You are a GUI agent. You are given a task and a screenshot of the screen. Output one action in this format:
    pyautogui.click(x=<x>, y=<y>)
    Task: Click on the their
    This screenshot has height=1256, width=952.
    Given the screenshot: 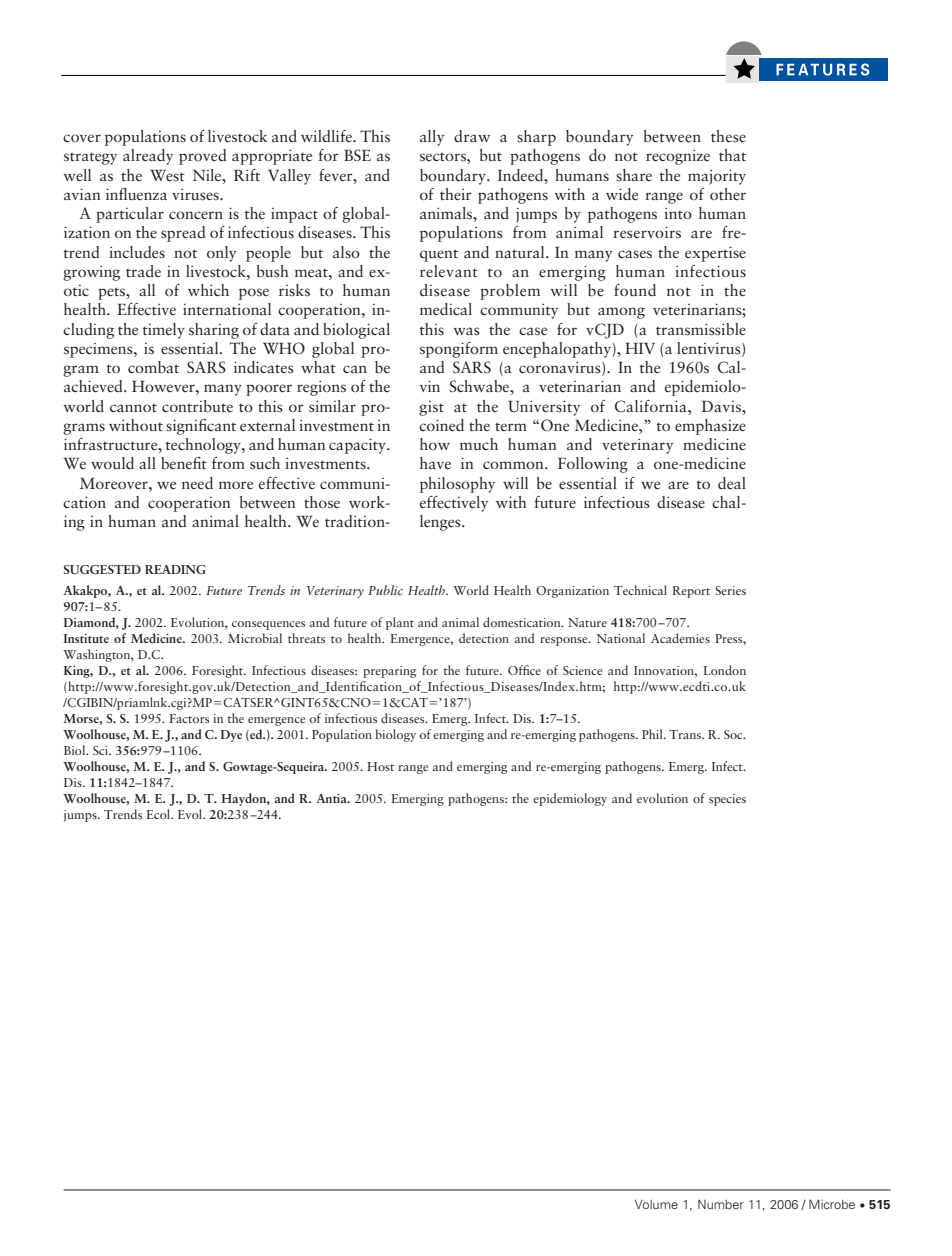 What is the action you would take?
    pyautogui.click(x=456, y=194)
